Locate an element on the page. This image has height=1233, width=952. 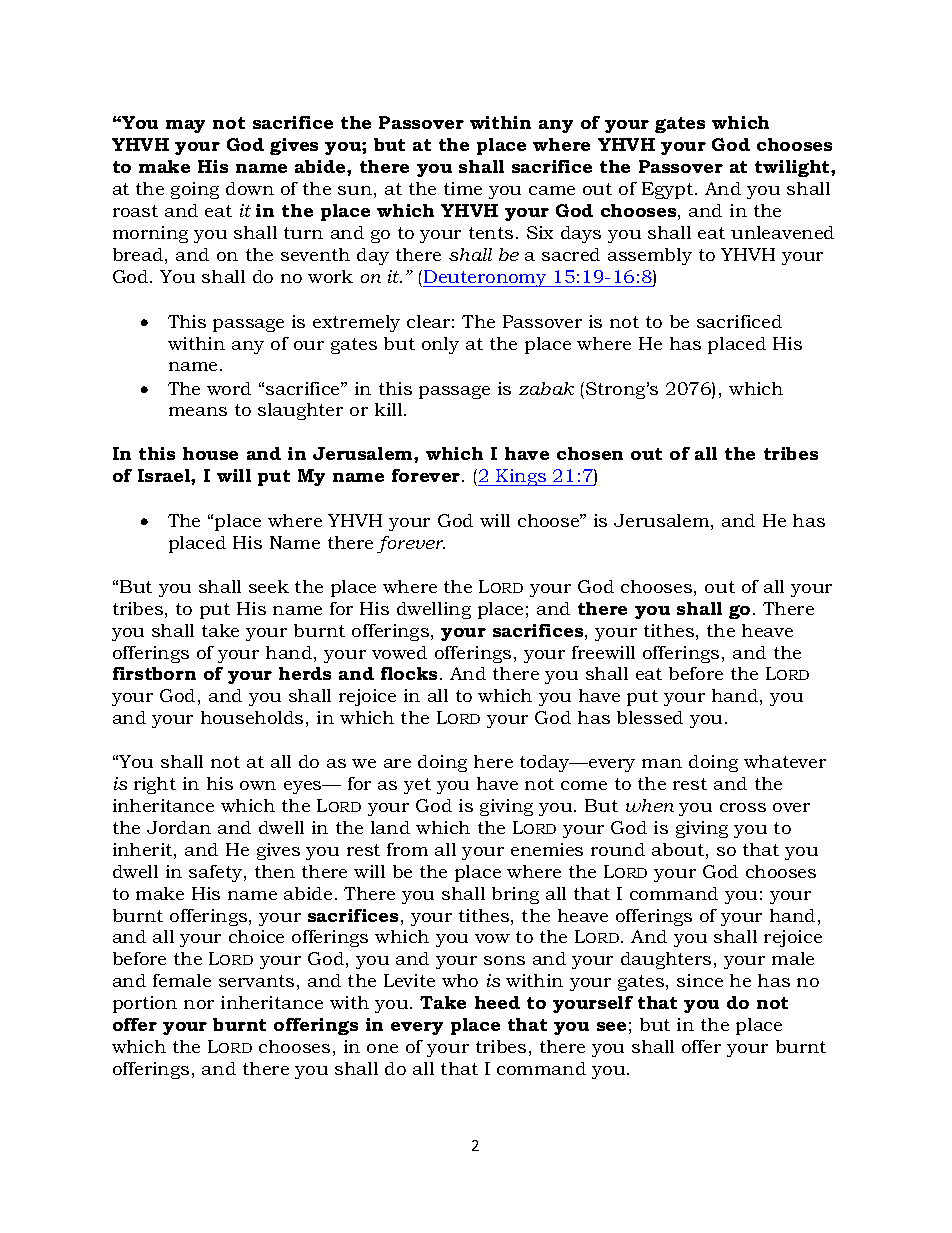
nor is located at coordinates (199, 1004).
